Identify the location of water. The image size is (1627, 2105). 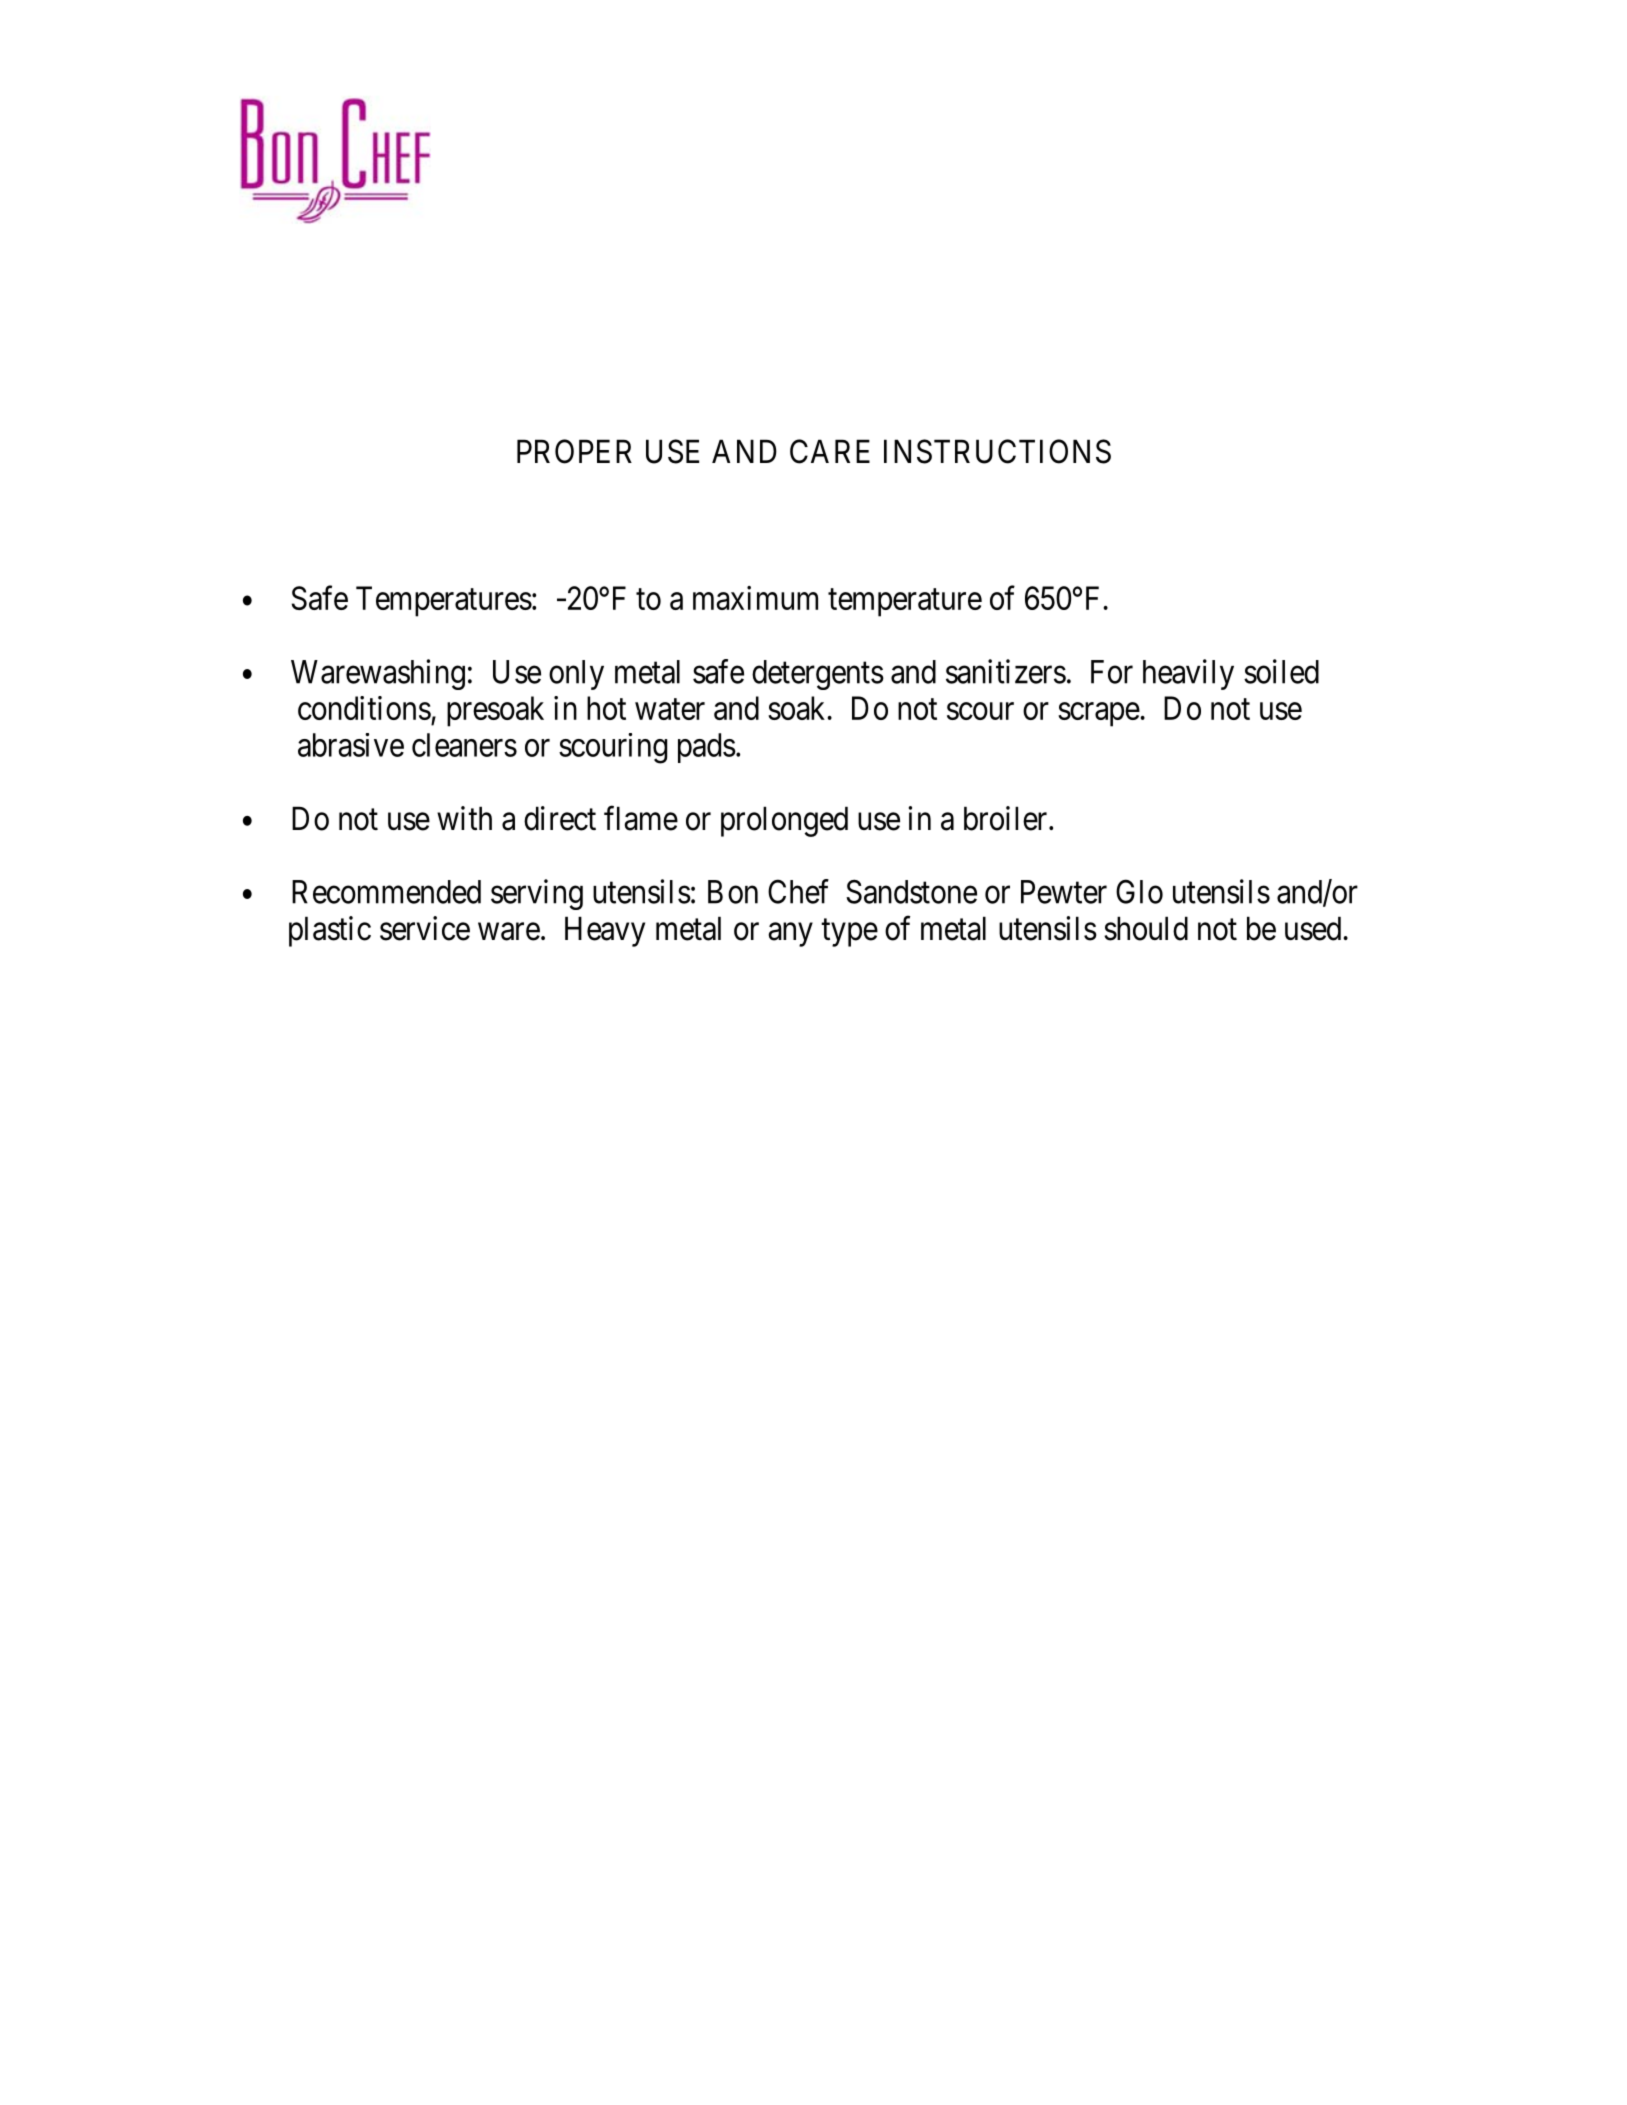
(670, 709).
